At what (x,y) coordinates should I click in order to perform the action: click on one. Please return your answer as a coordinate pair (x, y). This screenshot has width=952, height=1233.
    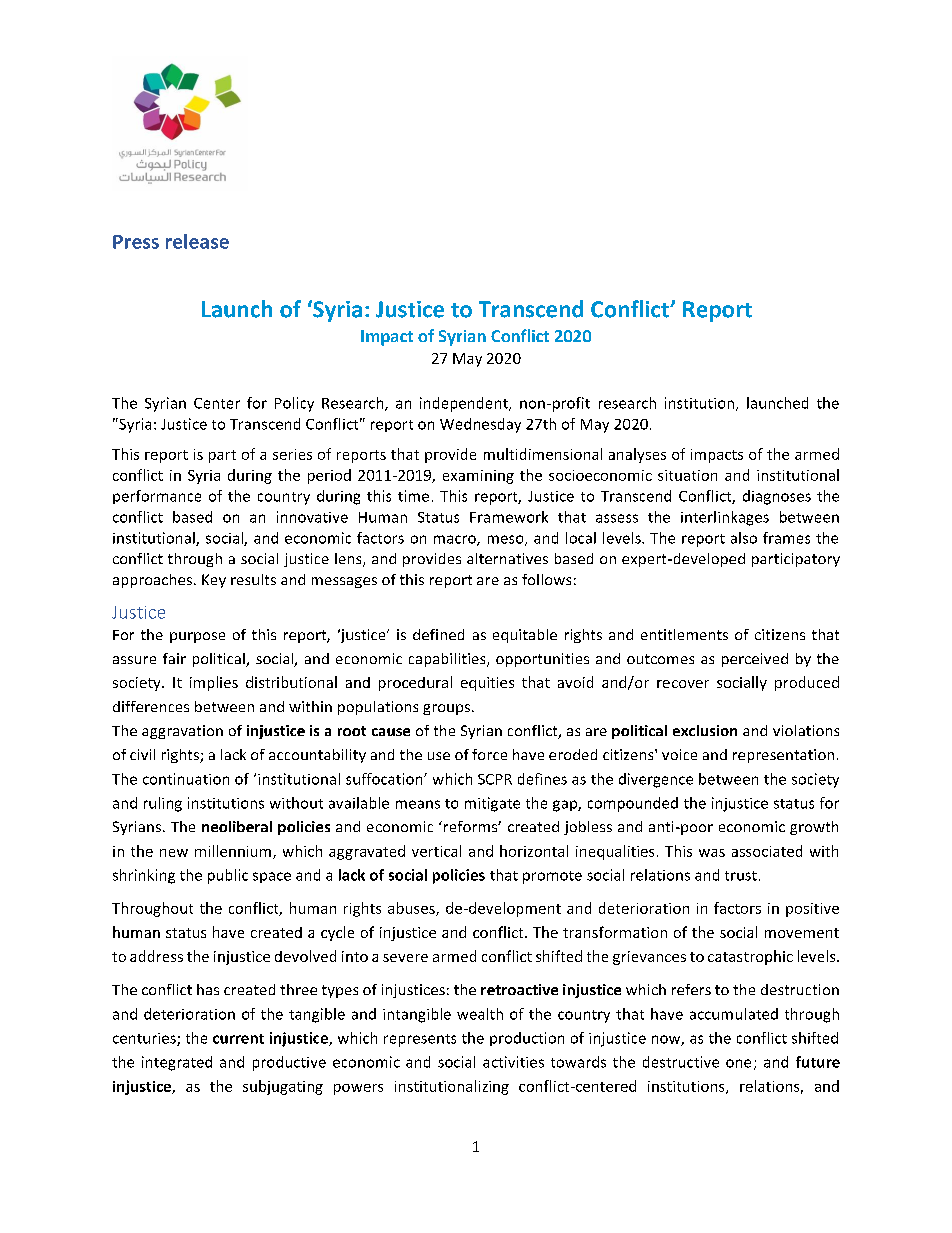
    Looking at the image, I should click on (738, 1063).
